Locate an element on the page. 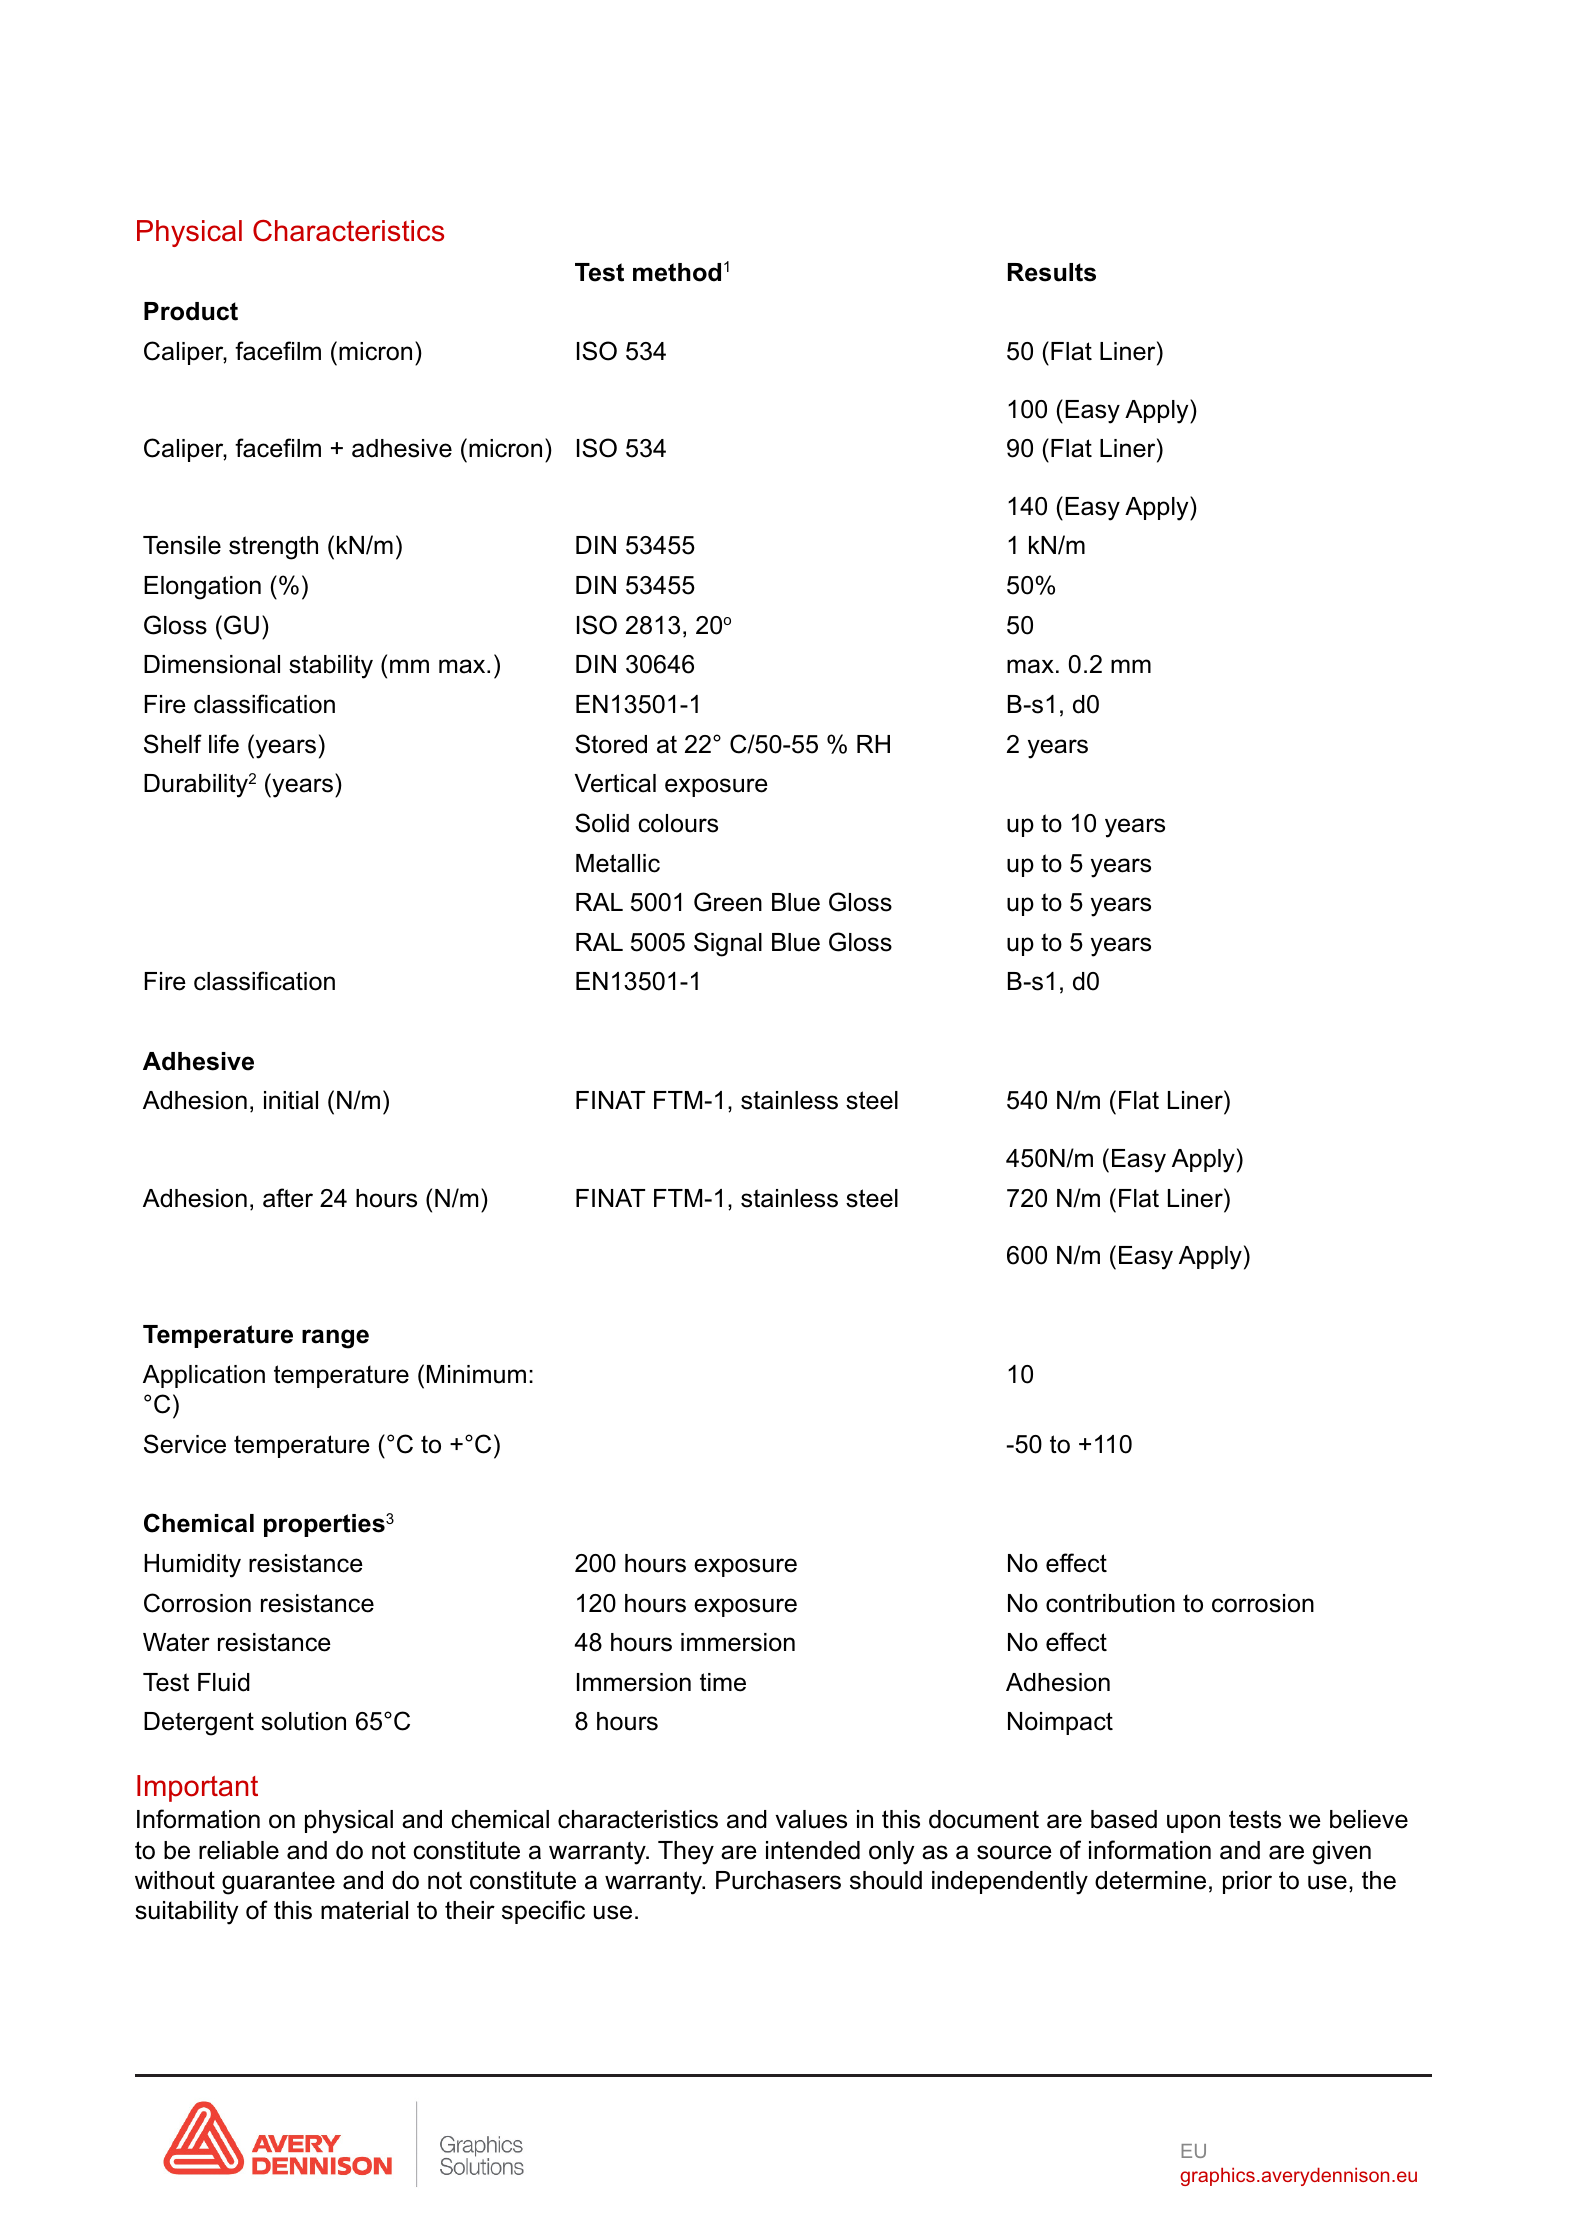 Image resolution: width=1583 pixels, height=2238 pixels. guarantee is located at coordinates (278, 1883).
